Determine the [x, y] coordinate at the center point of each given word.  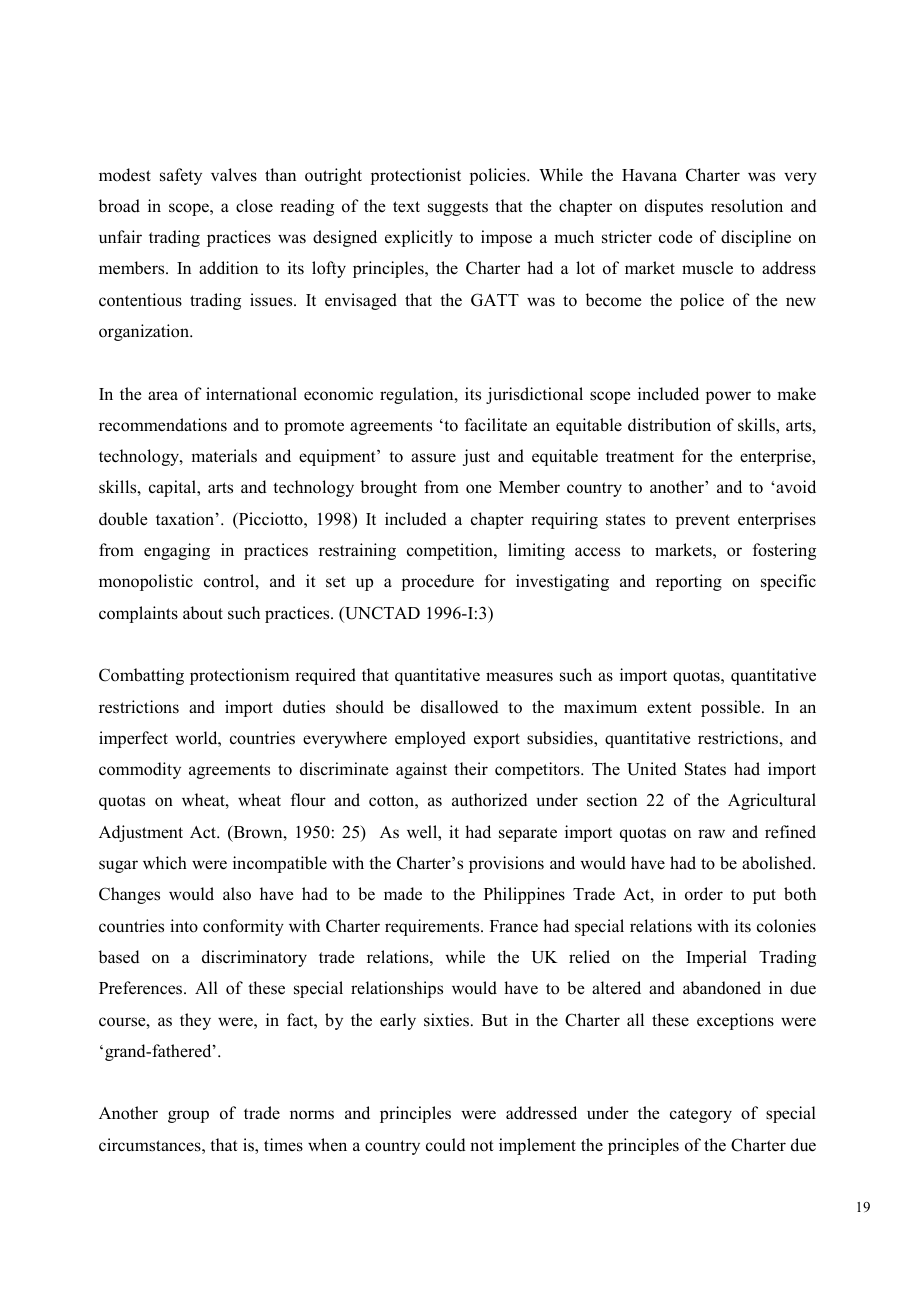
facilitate [496, 425]
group [188, 1116]
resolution [747, 206]
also [237, 894]
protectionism [239, 676]
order [704, 894]
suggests [458, 208]
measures [519, 677]
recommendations [163, 425]
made [403, 894]
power [728, 397]
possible [732, 708]
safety [181, 176]
